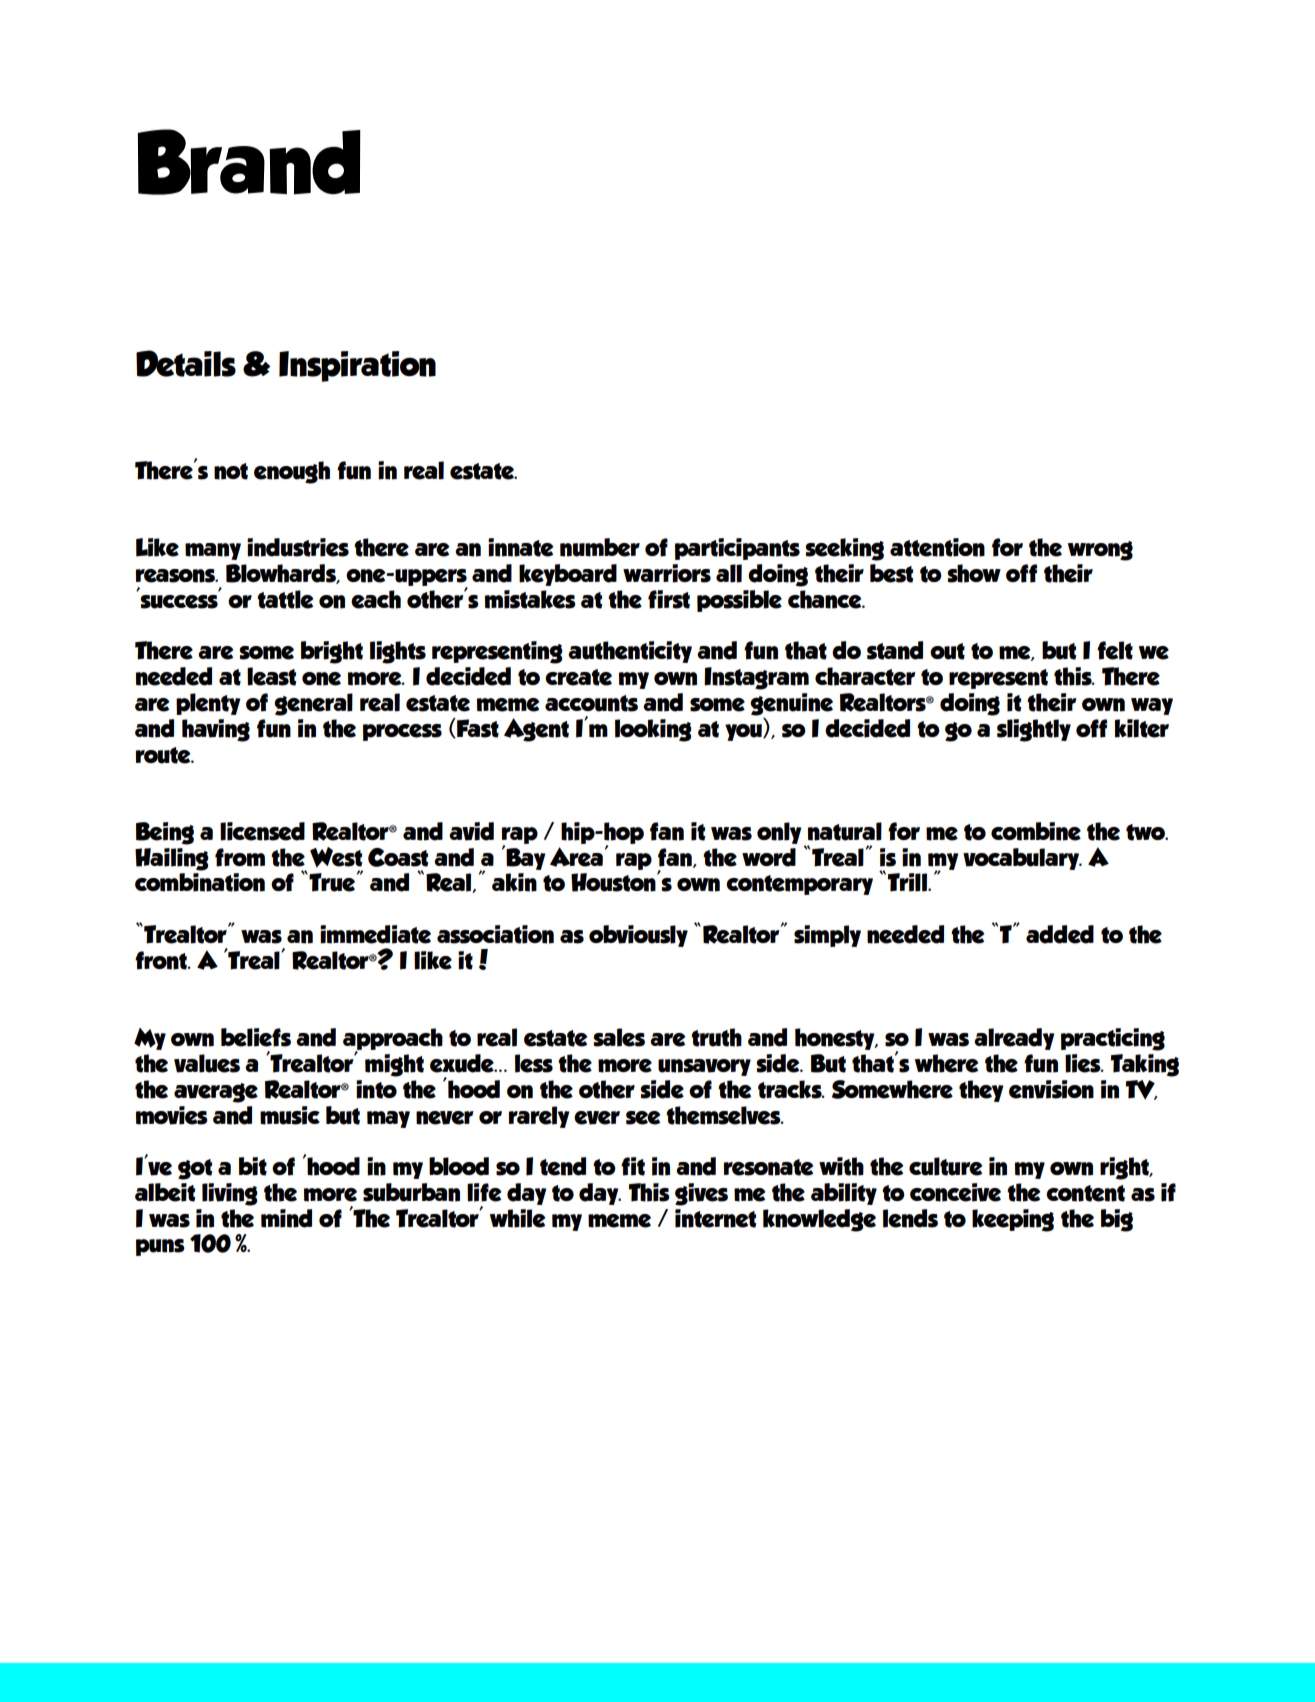 Image resolution: width=1315 pixels, height=1702 pixels. Describe the element at coordinates (1034, 730) in the image. I see `slightly` at that location.
